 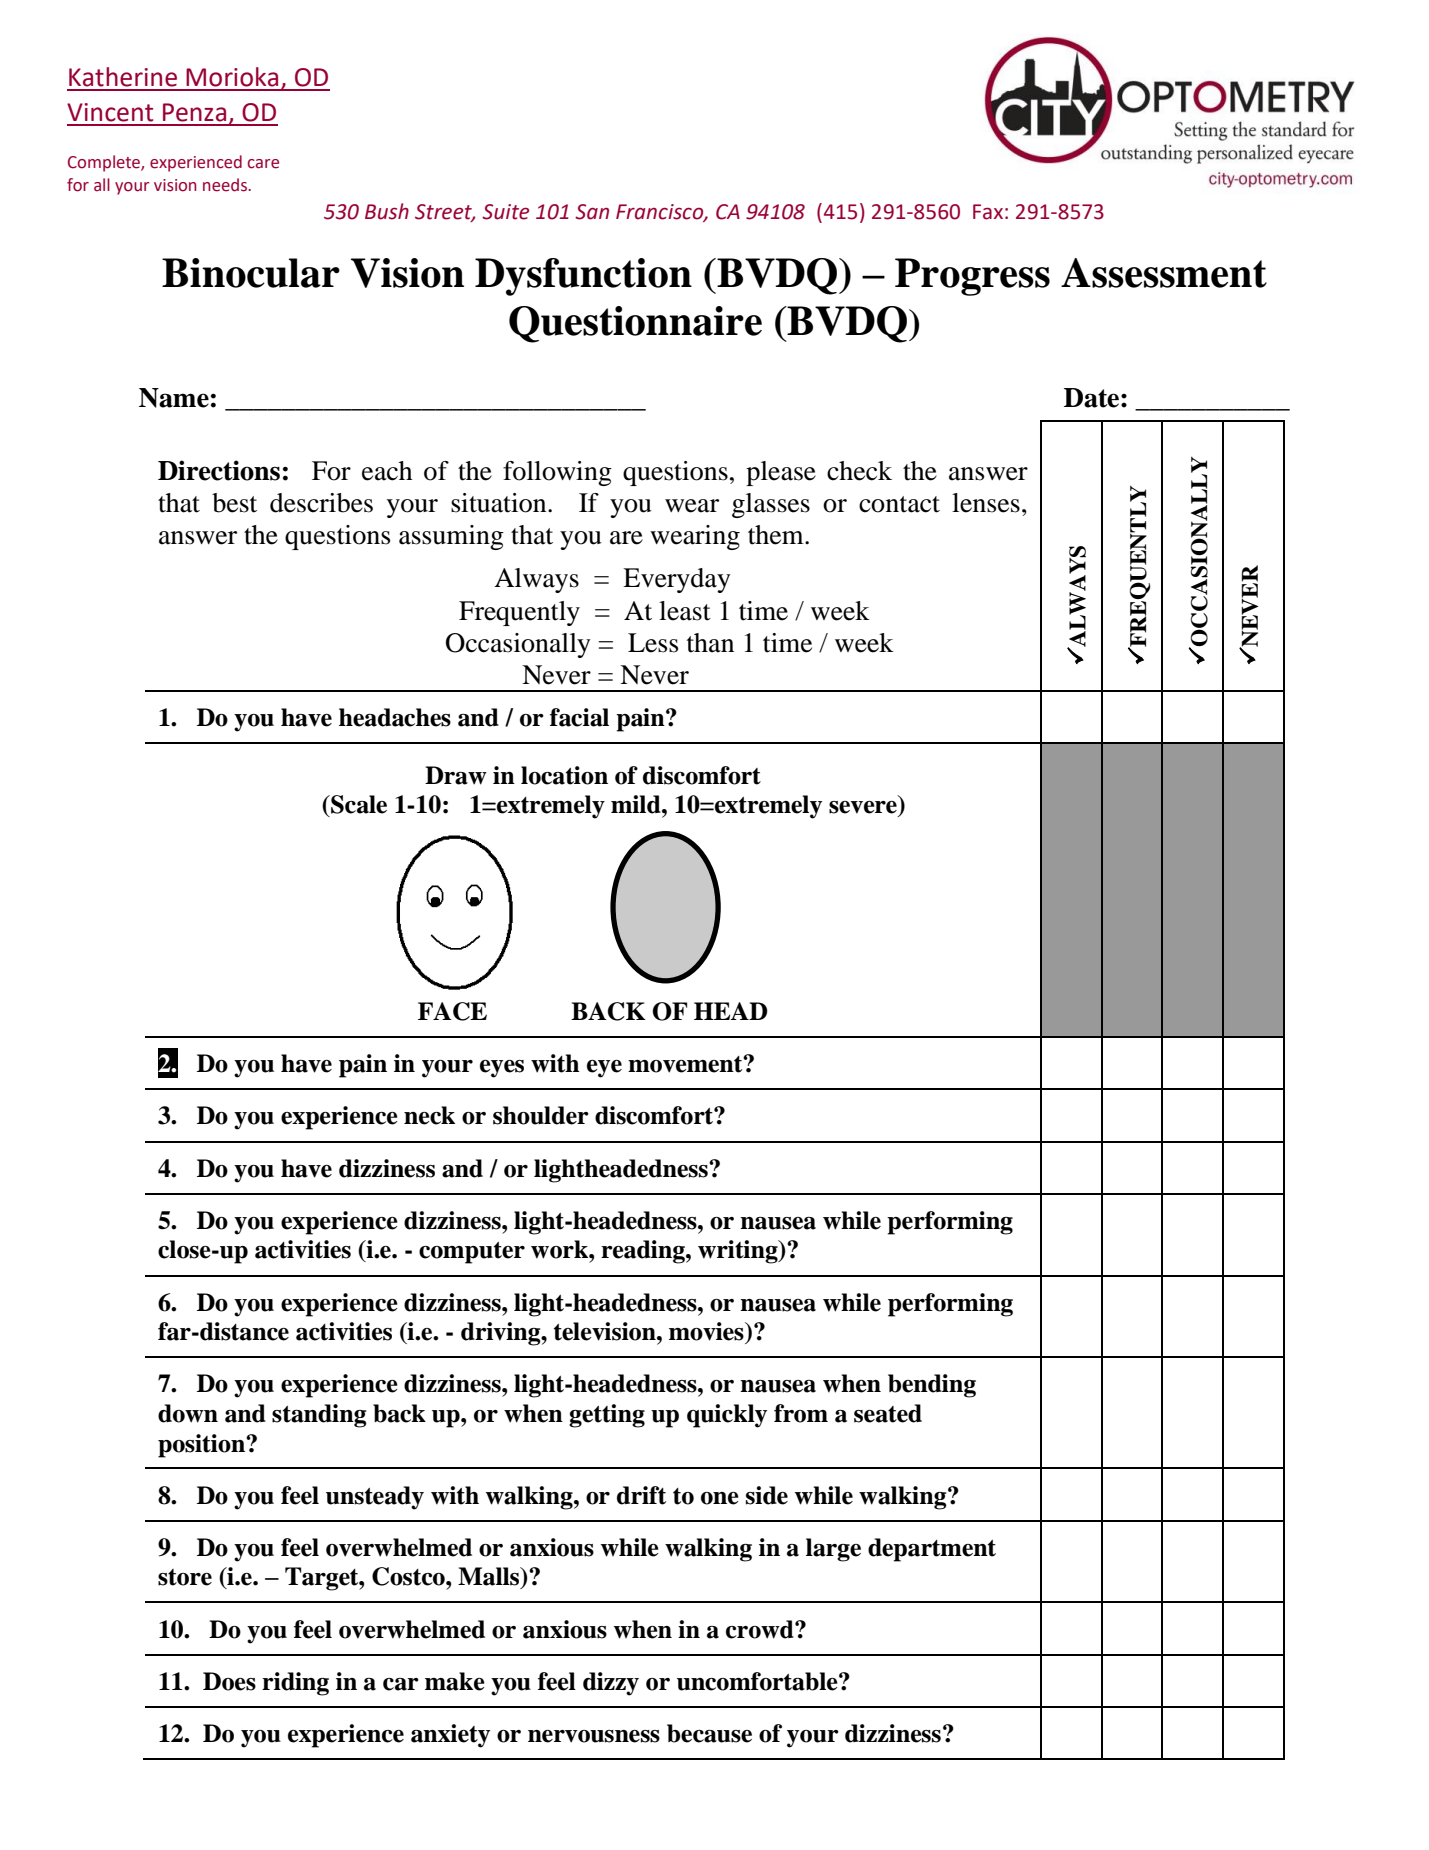 I want to click on shoulder, so click(x=541, y=1115).
